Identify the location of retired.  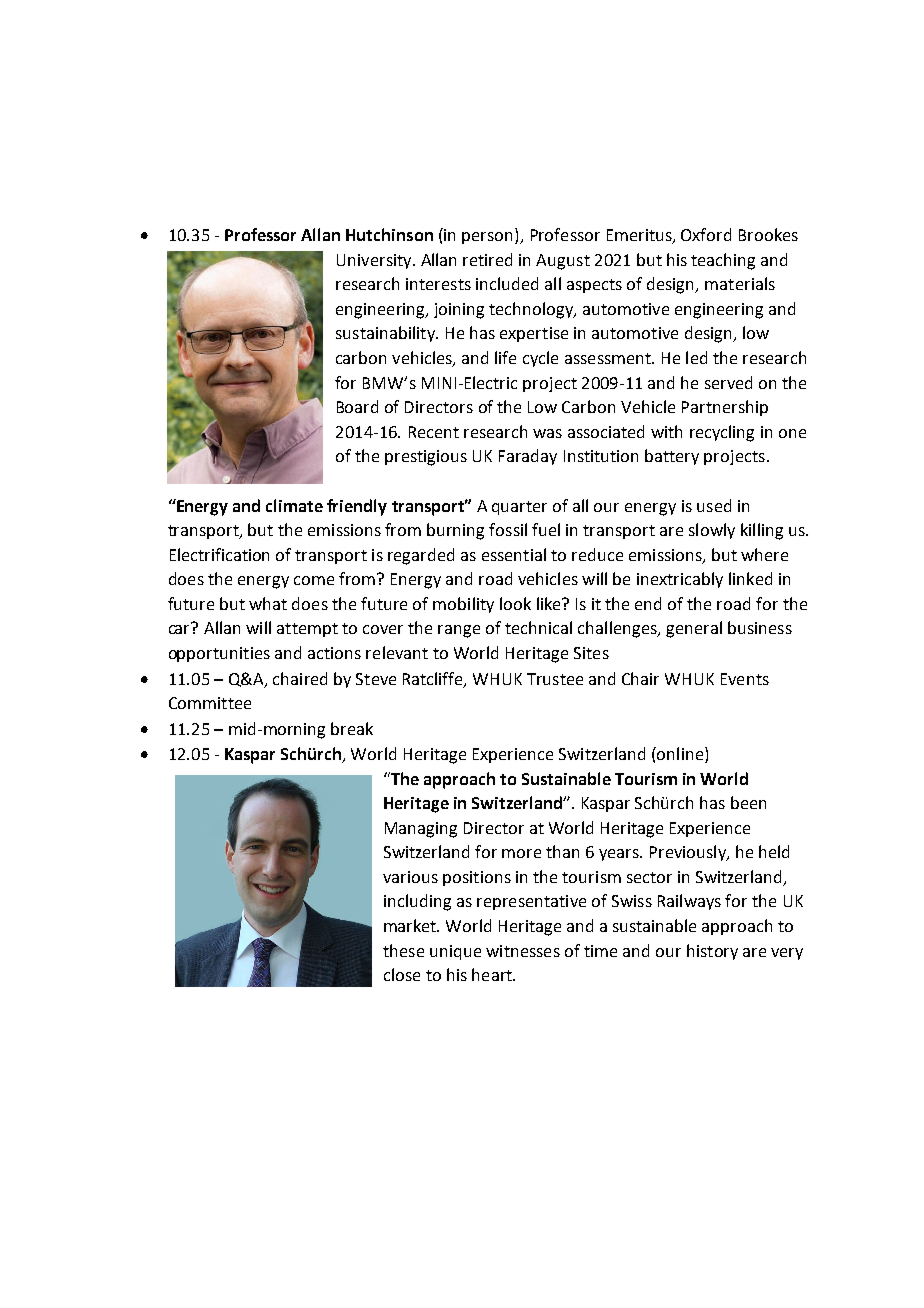
(487, 259).
